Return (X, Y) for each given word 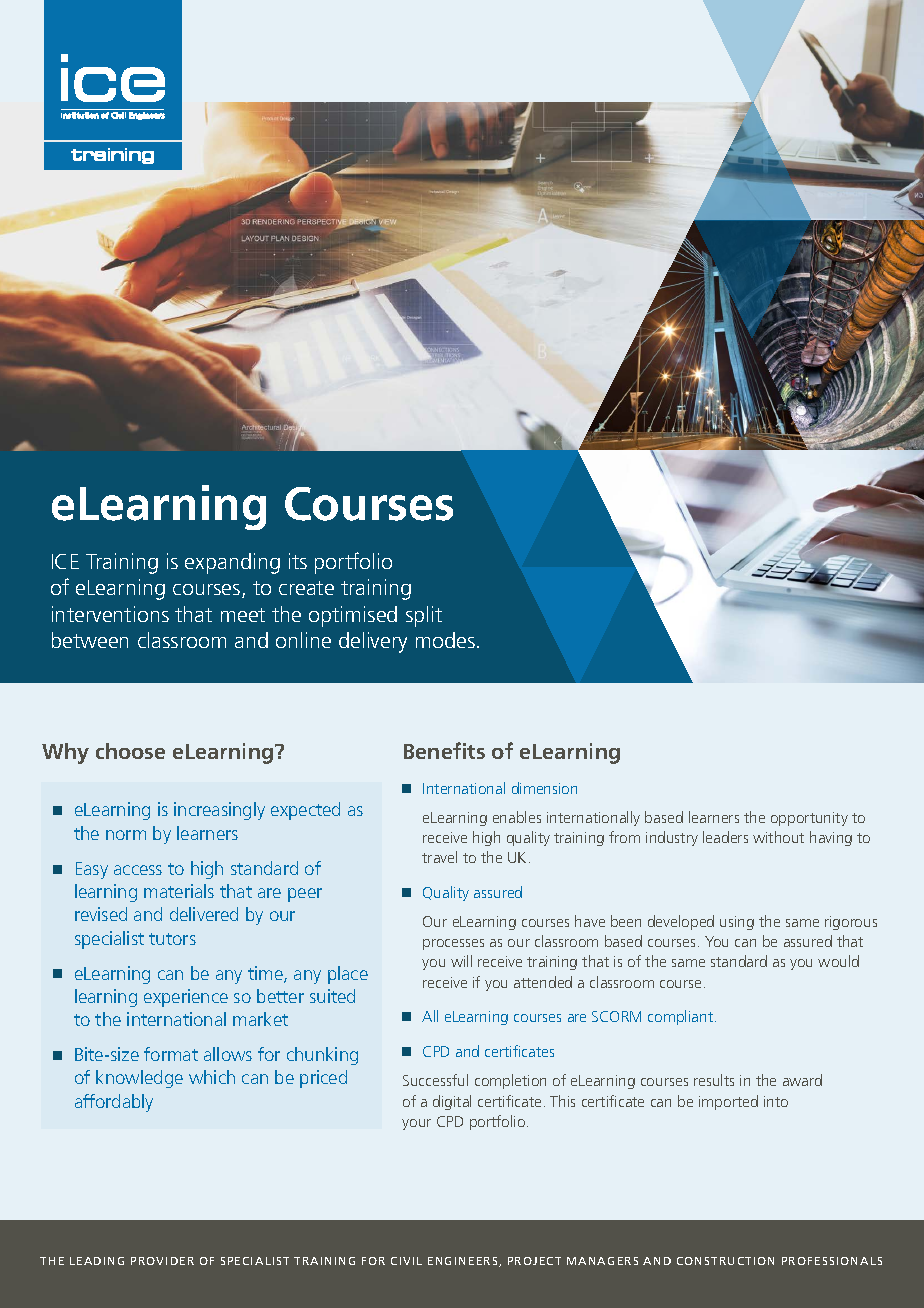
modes (447, 640)
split (424, 616)
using (737, 923)
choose (130, 751)
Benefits (444, 750)
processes (453, 944)
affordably (114, 1103)
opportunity (809, 819)
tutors (172, 939)
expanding (232, 563)
